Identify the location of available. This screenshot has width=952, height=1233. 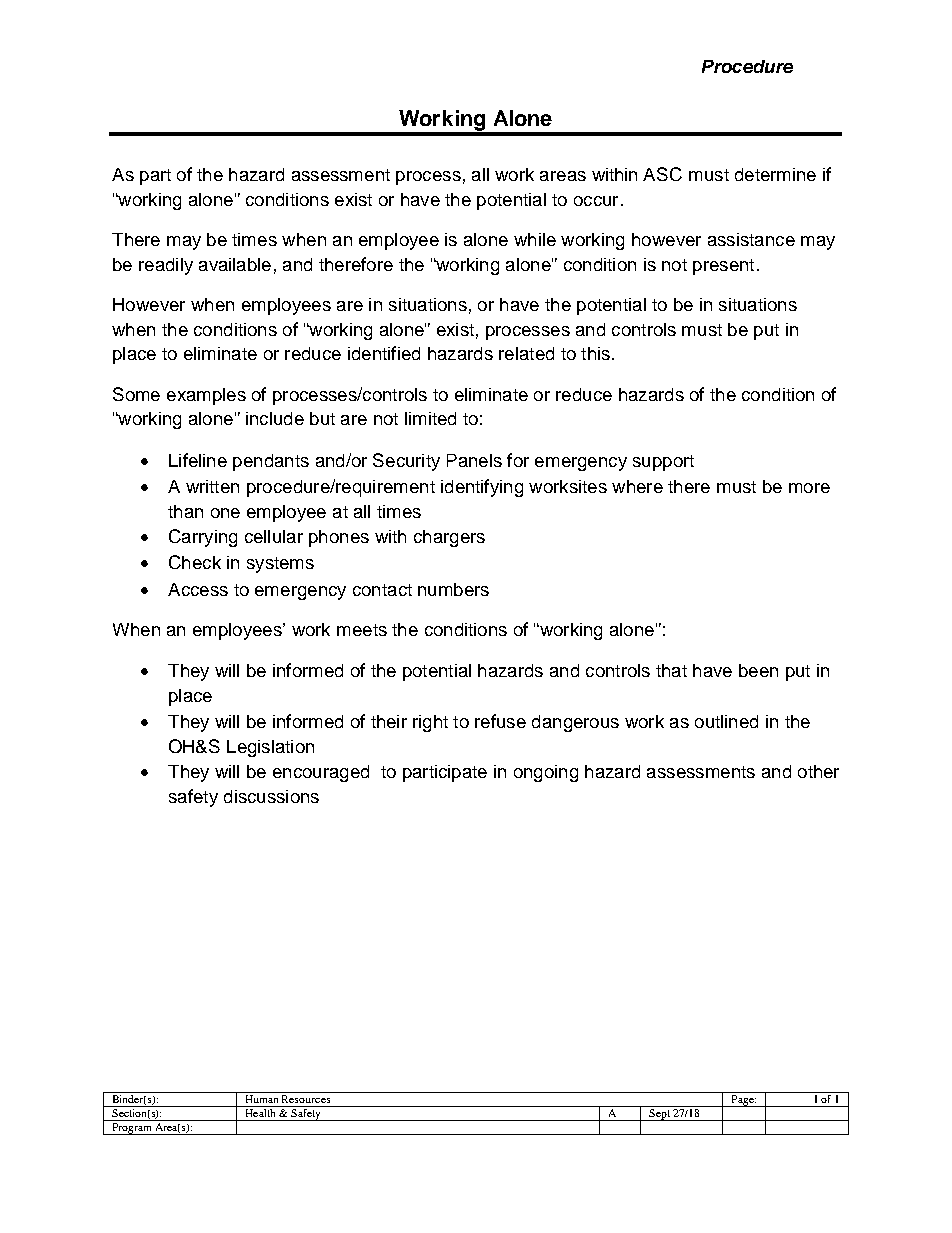
(235, 264).
